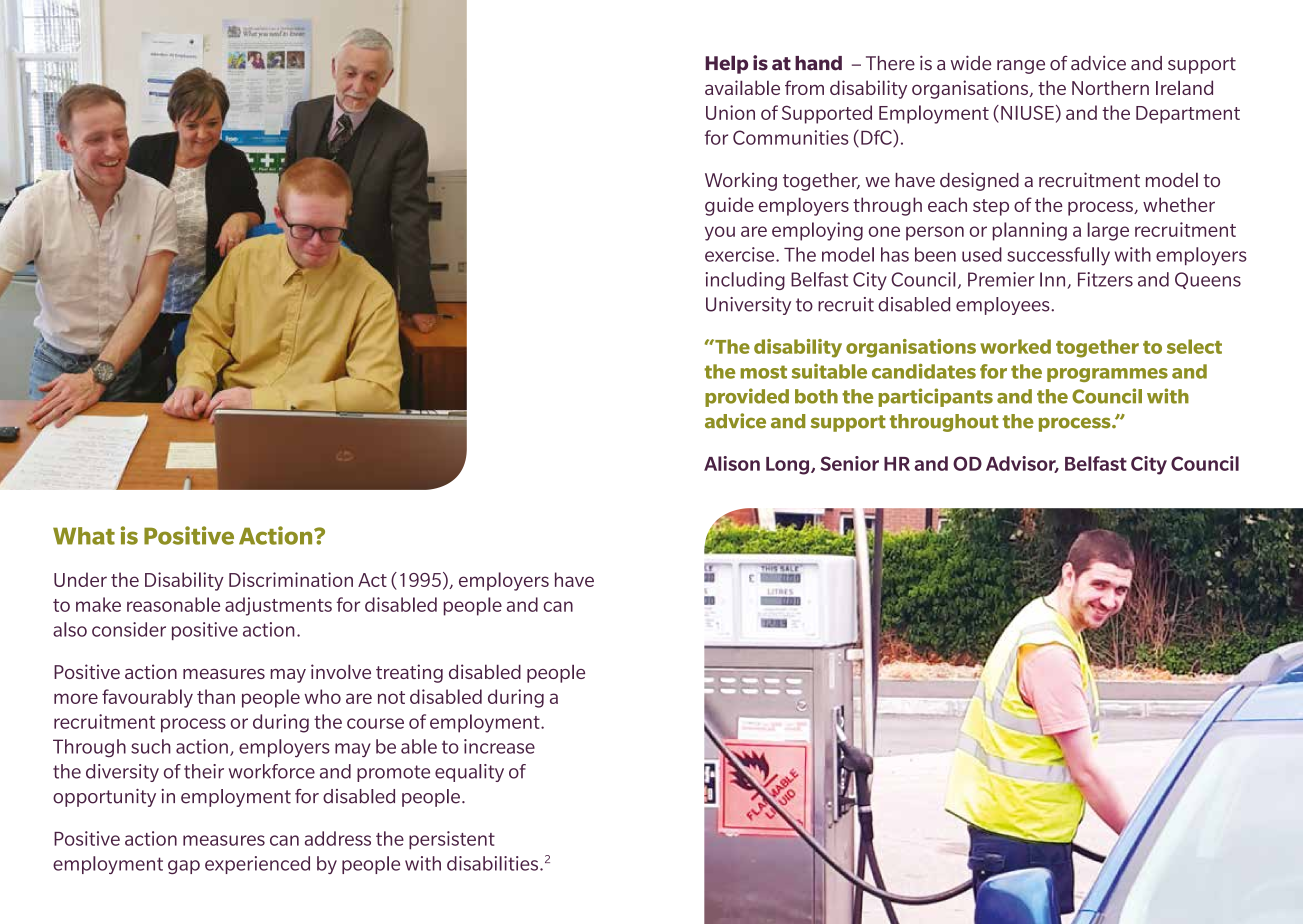 The image size is (1303, 924). Describe the element at coordinates (184, 867) in the document. I see `gap` at that location.
